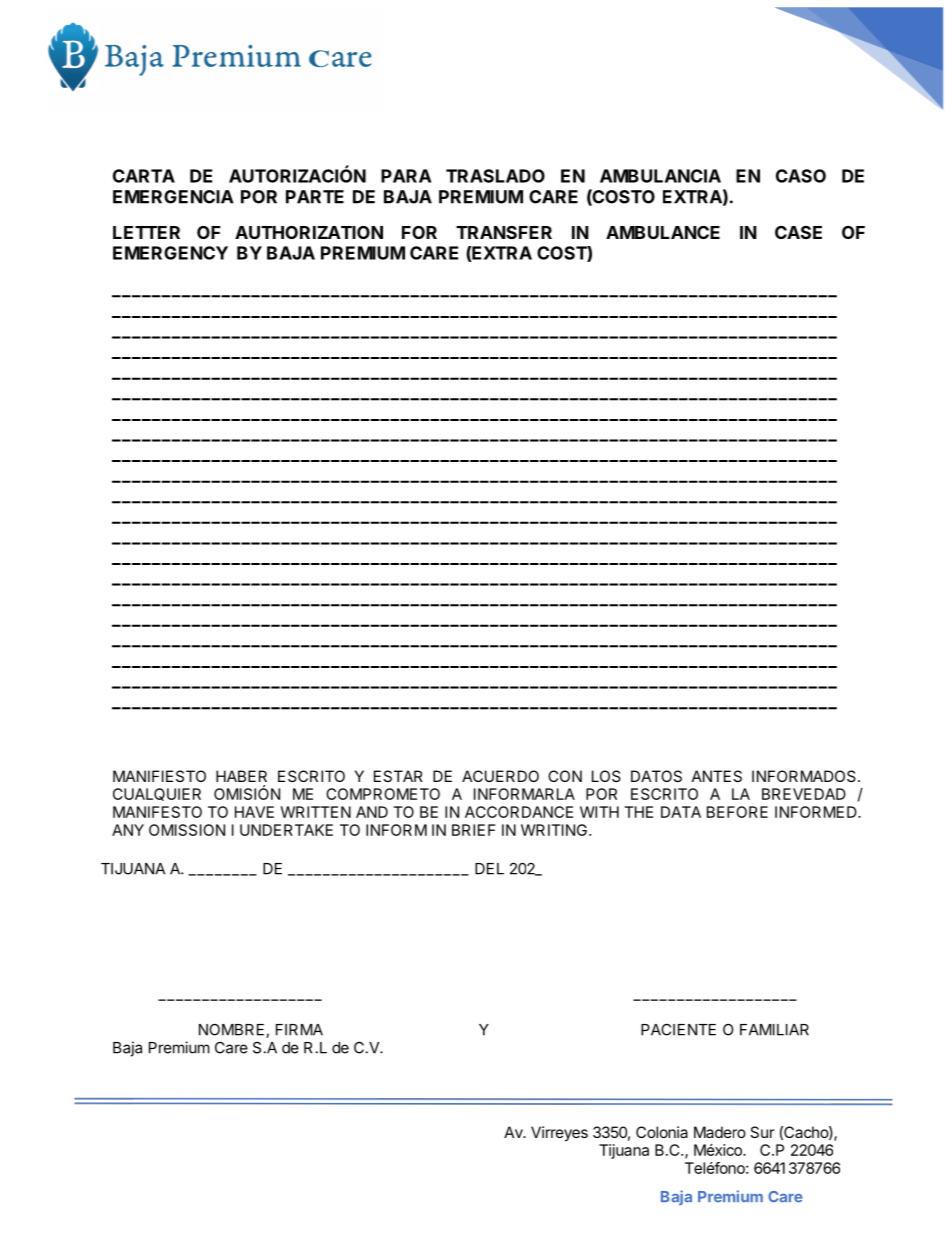 Image resolution: width=952 pixels, height=1233 pixels. Describe the element at coordinates (489, 869) in the screenshot. I see `DEL` at that location.
